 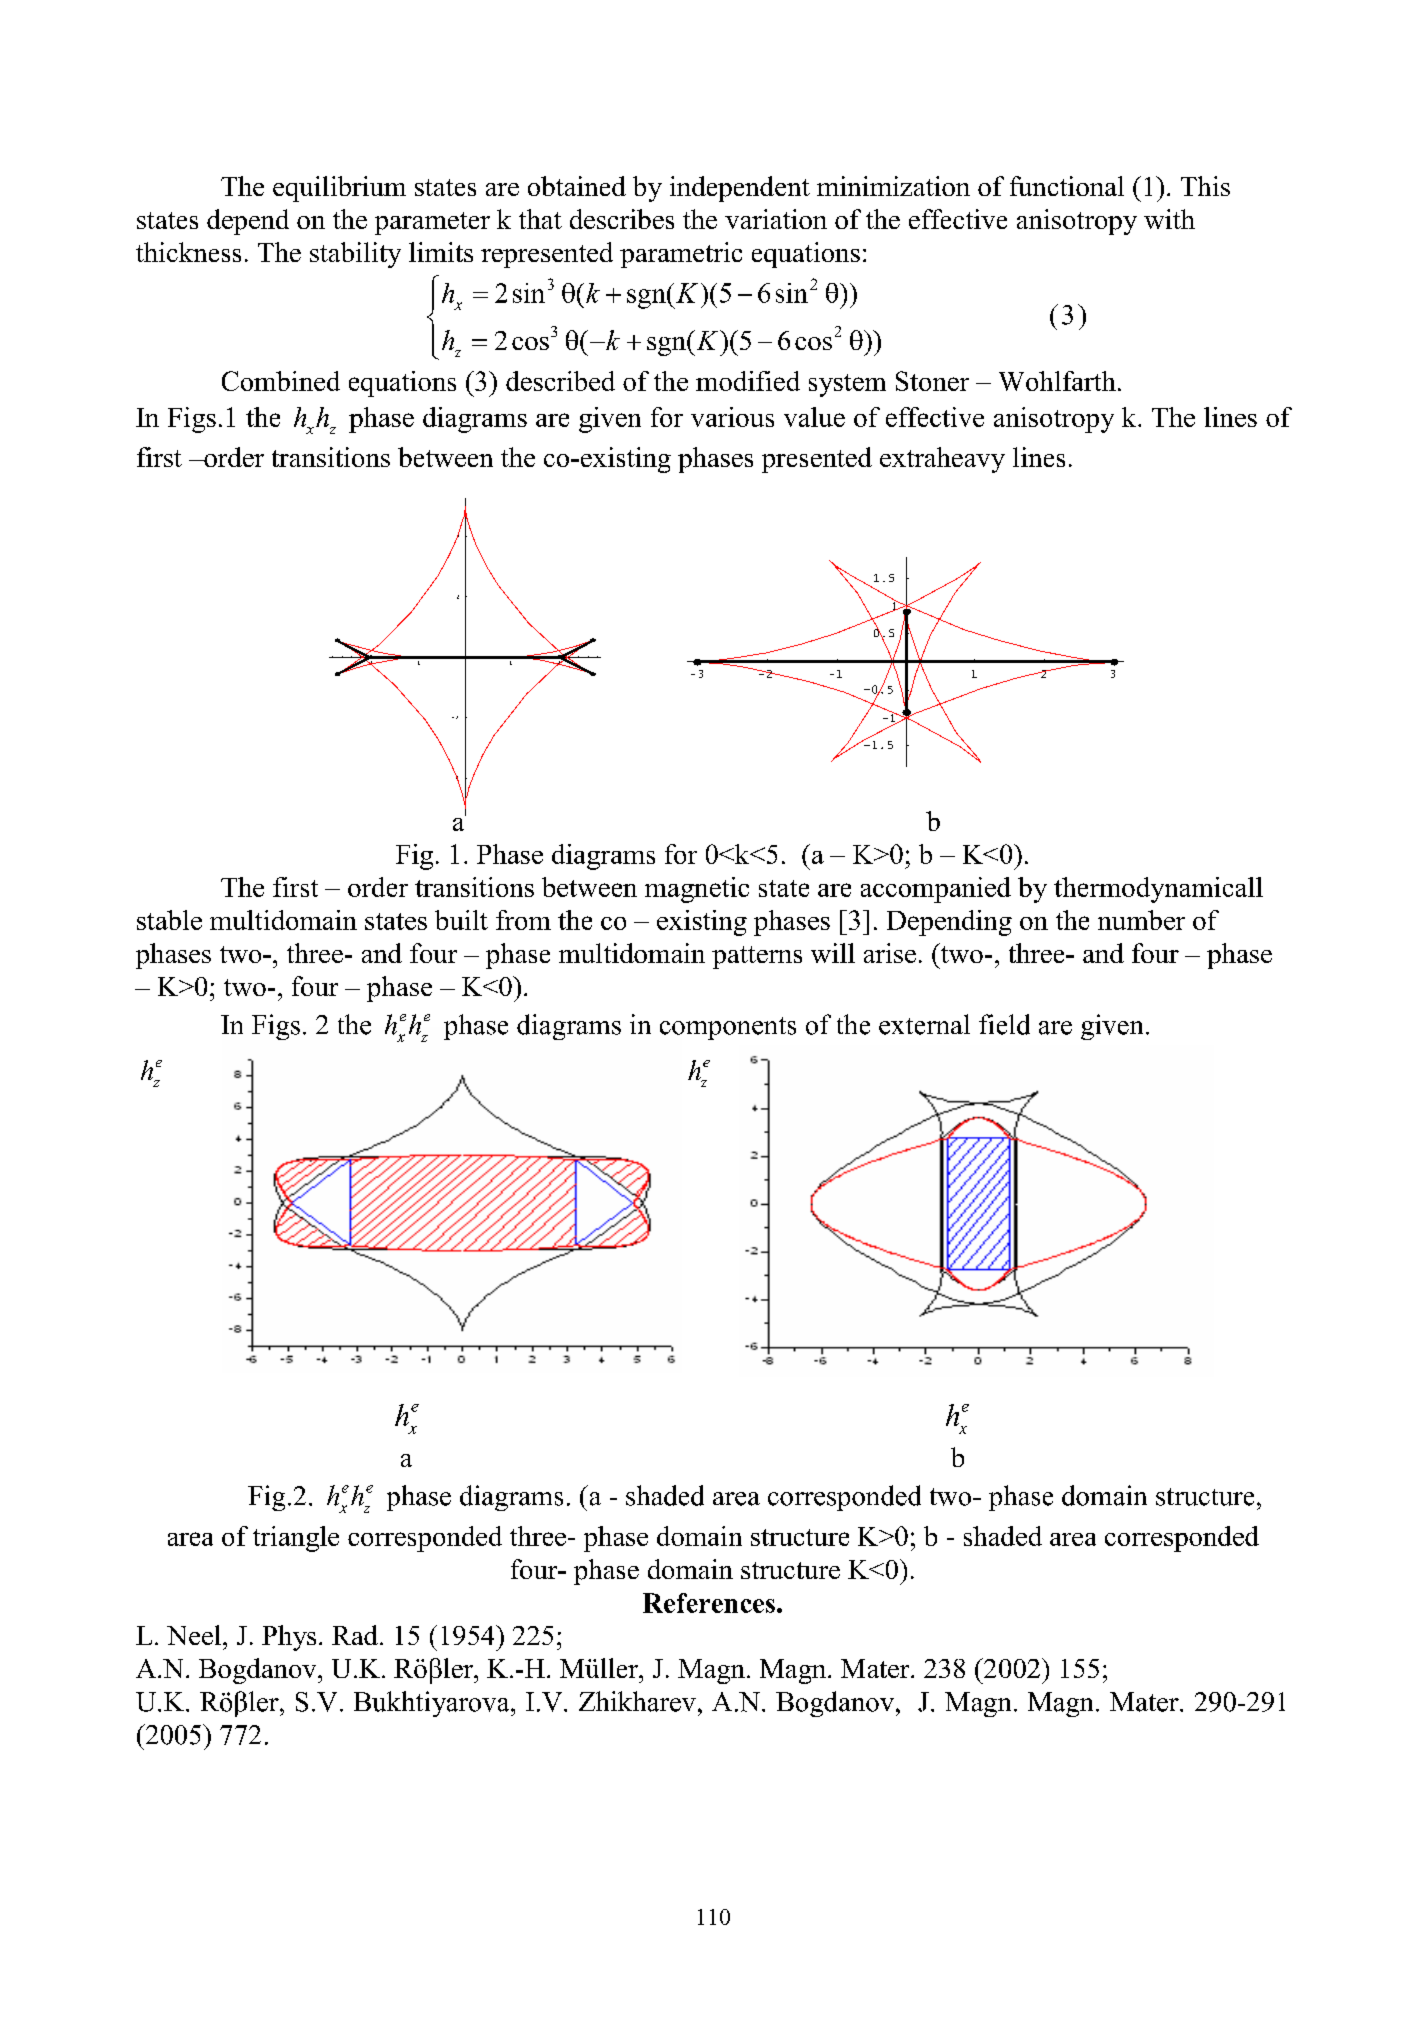 I want to click on stable, so click(x=169, y=920).
